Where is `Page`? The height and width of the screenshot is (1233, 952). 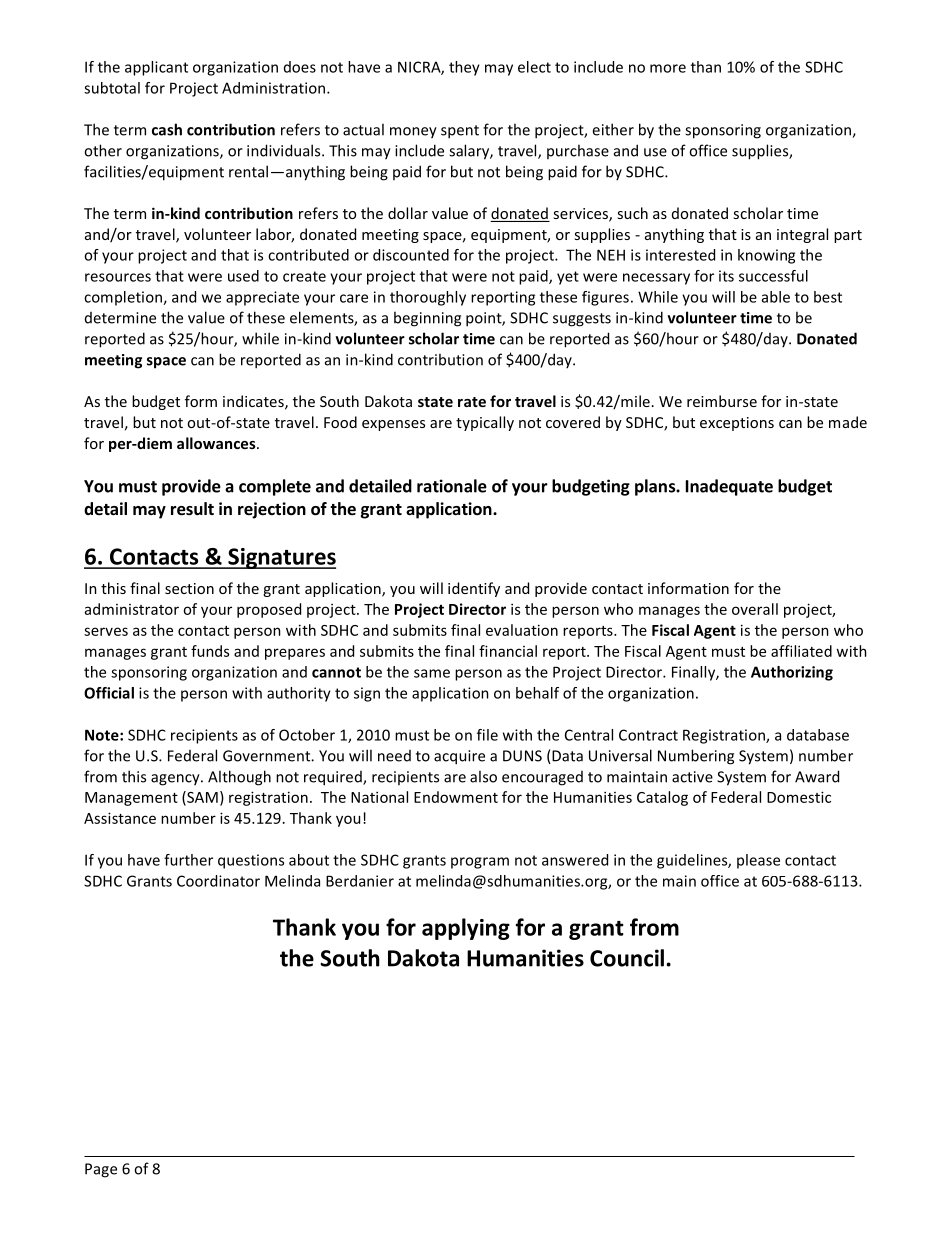
Page is located at coordinates (101, 1170).
